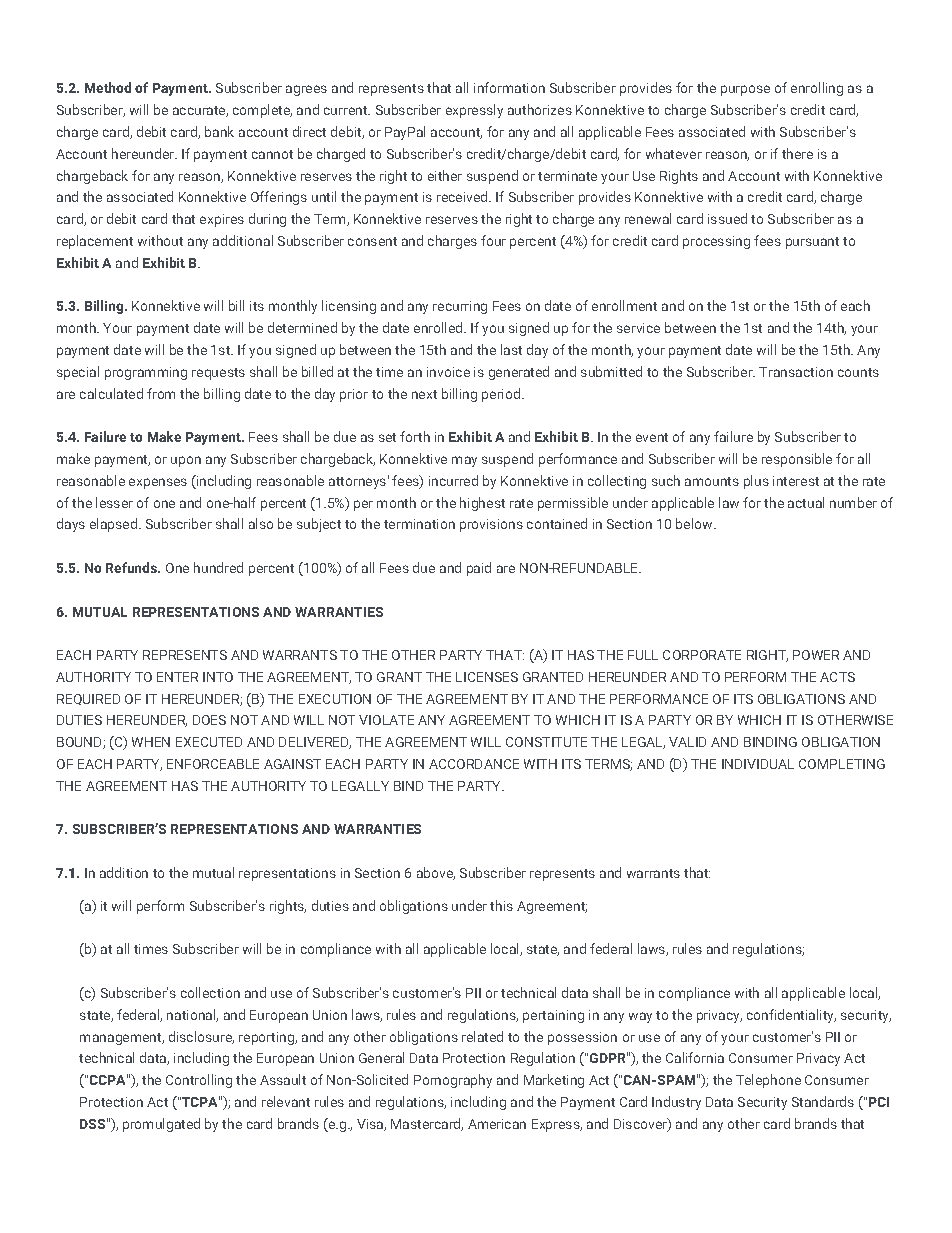 This screenshot has height=1233, width=952. I want to click on INDIVIDUAL, so click(758, 764).
